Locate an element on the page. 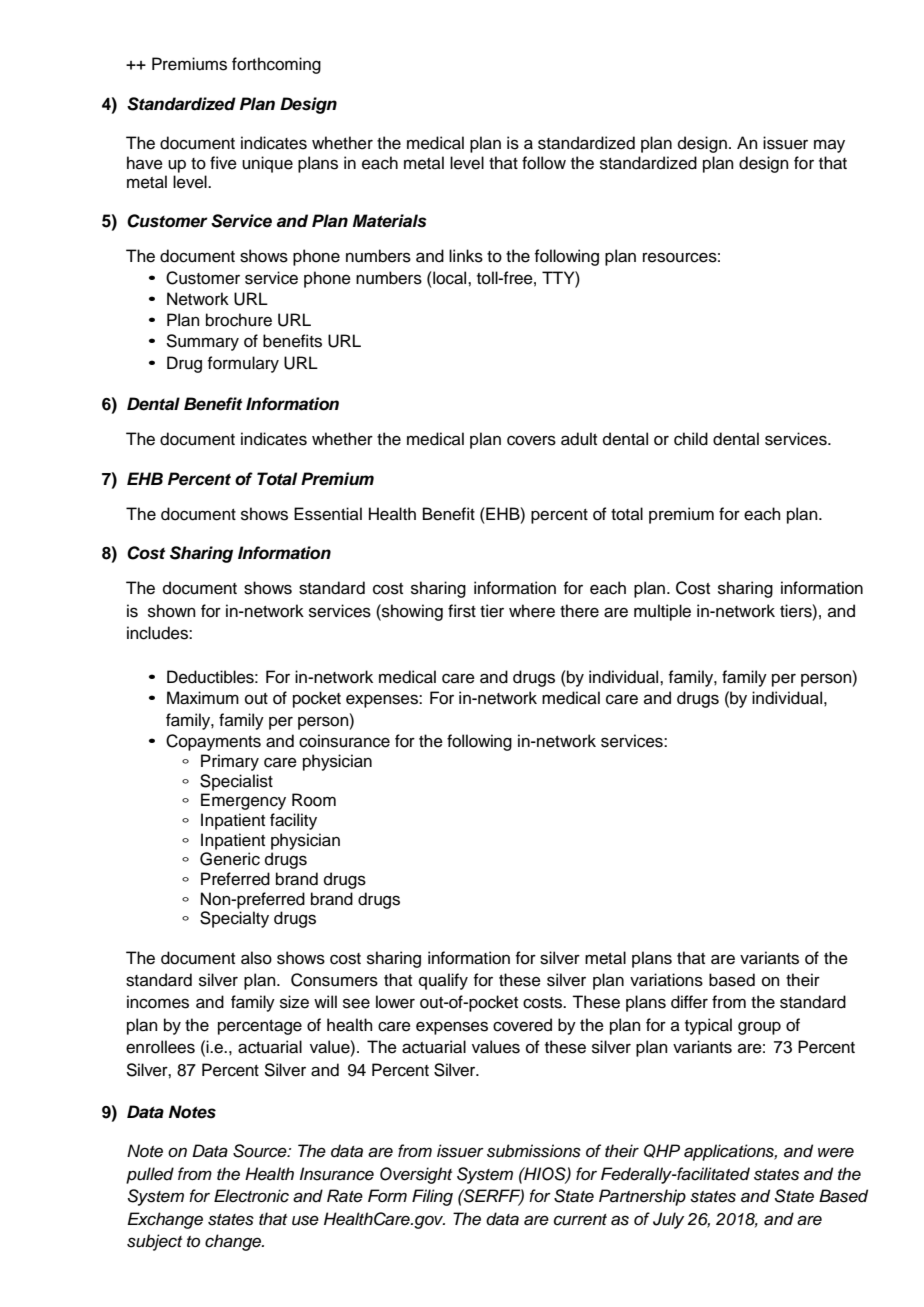 The height and width of the document is (1307, 924). qualify is located at coordinates (443, 981).
